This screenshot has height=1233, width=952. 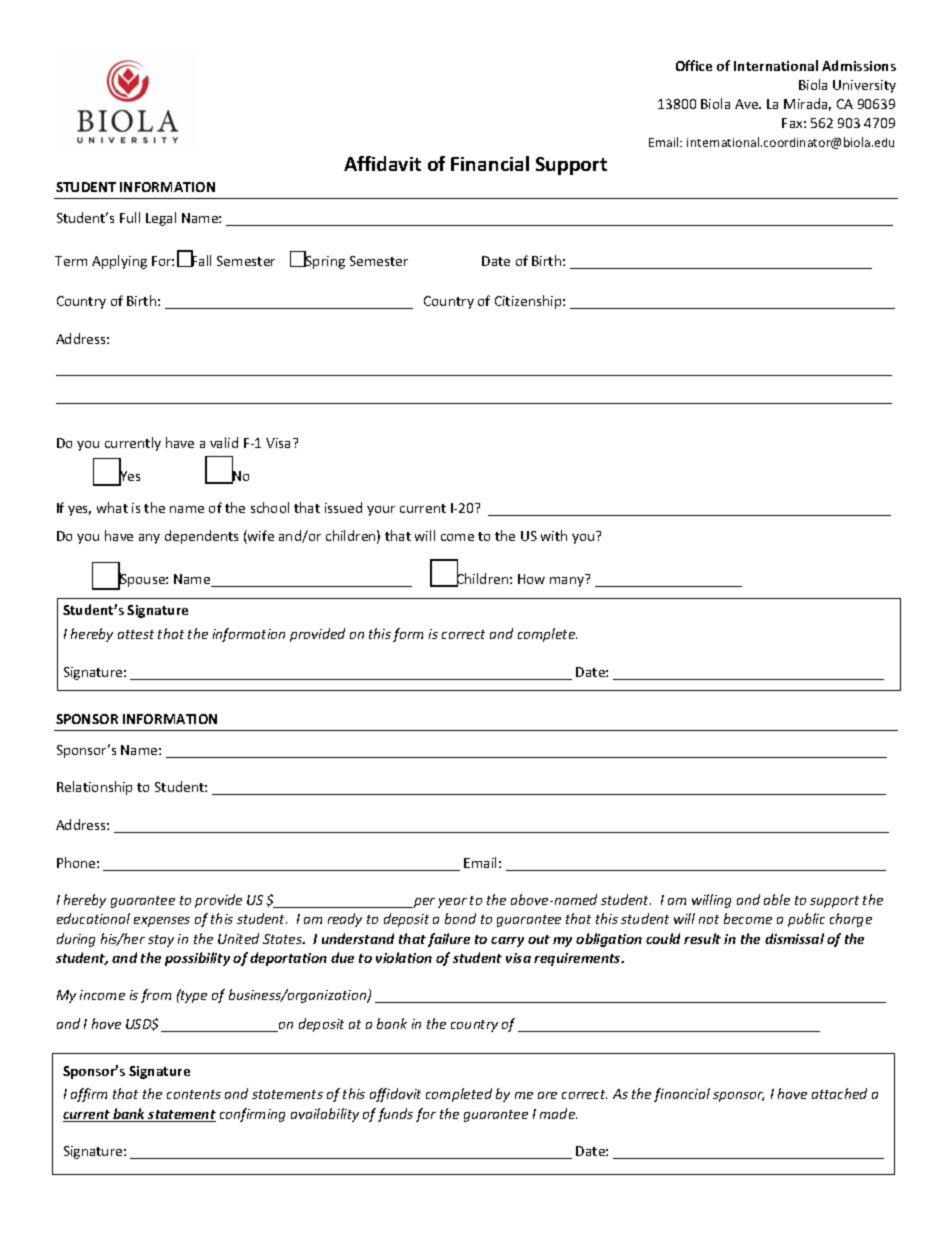 What do you see at coordinates (694, 65) in the screenshot?
I see `Office` at bounding box center [694, 65].
